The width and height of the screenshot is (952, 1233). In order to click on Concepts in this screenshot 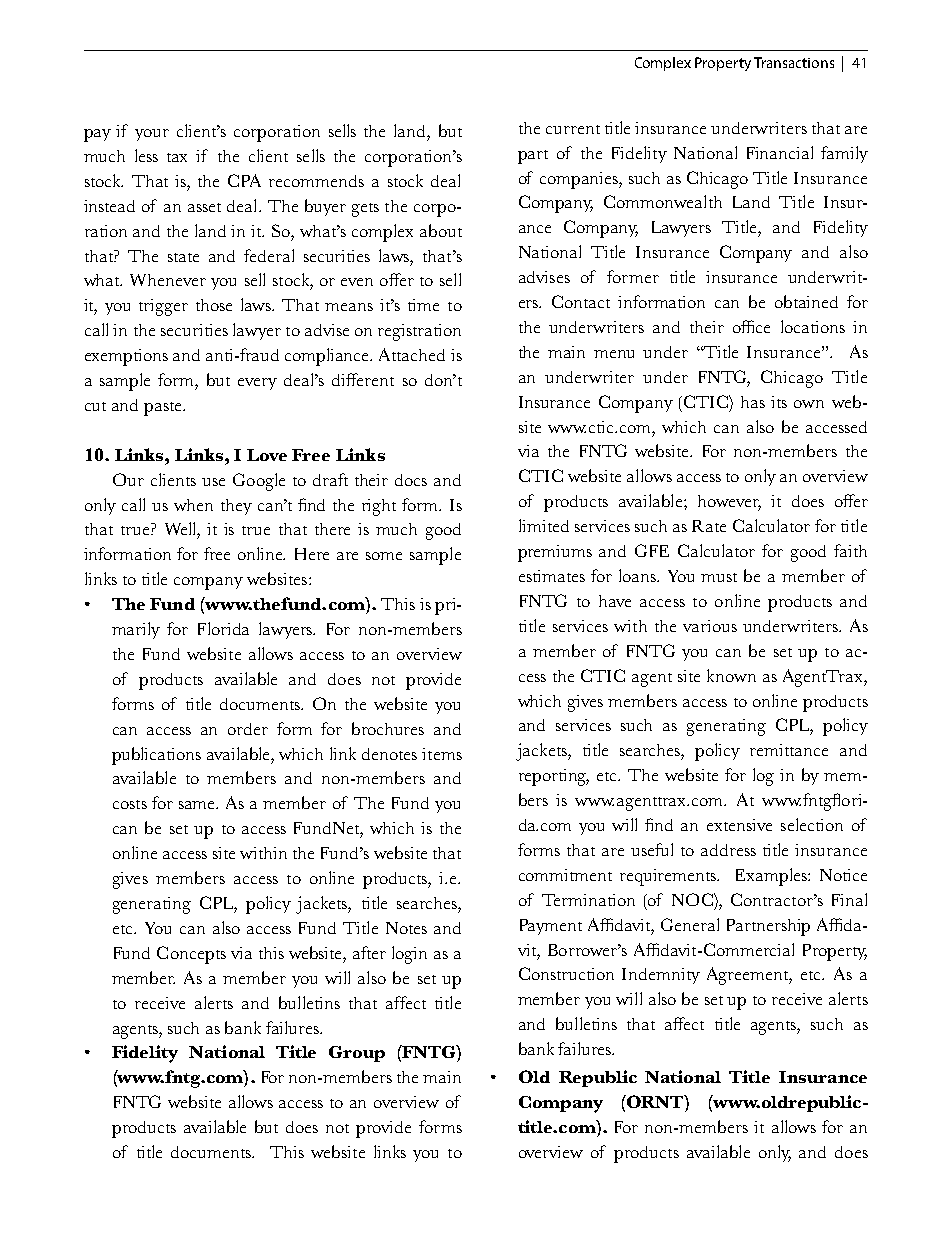, I will do `click(191, 955)`.
